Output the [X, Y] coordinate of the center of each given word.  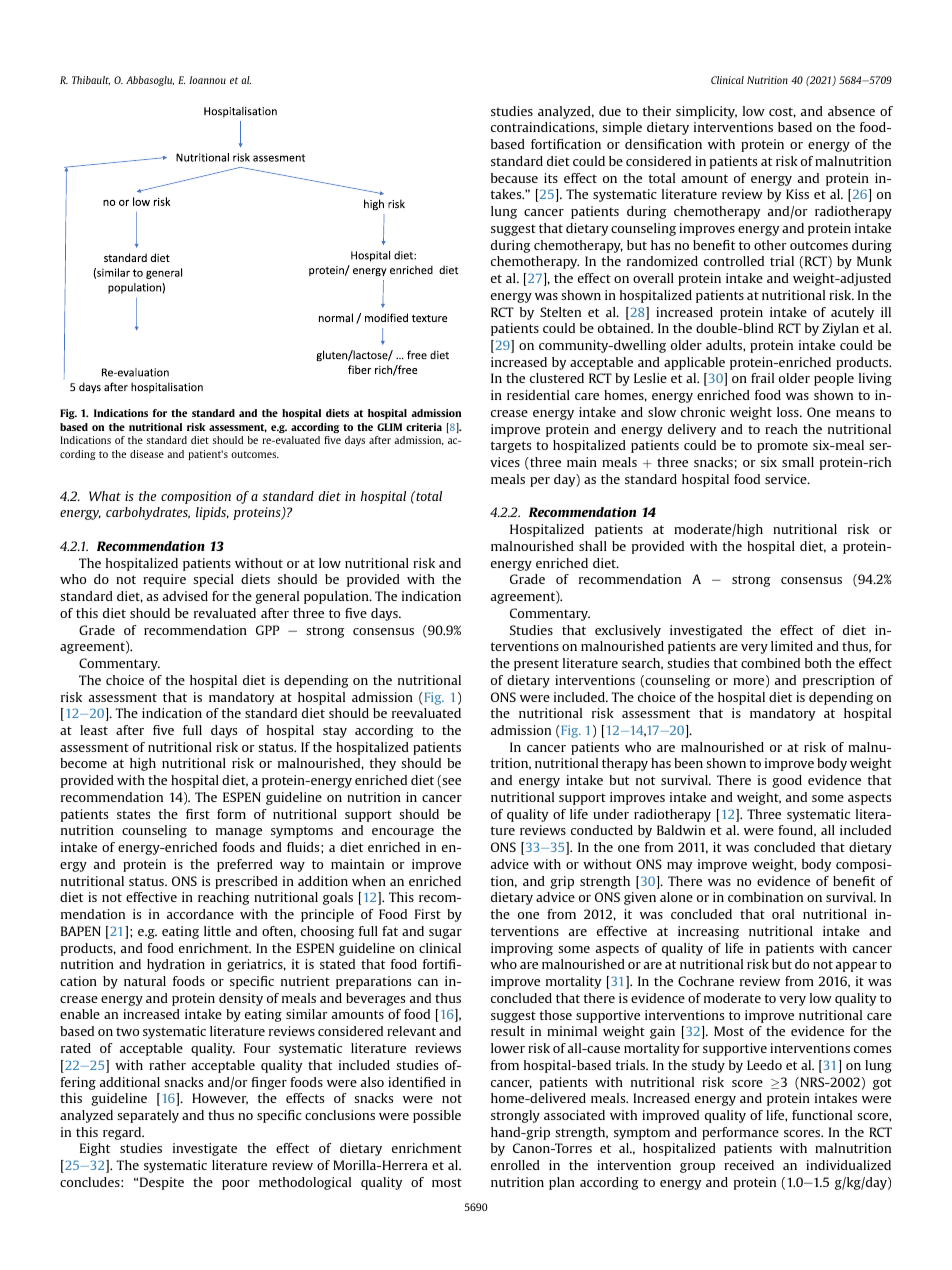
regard [123, 1133]
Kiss [797, 194]
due [610, 111]
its [551, 178]
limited [792, 646]
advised [185, 596]
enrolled [515, 1165]
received [749, 1165]
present [536, 665]
